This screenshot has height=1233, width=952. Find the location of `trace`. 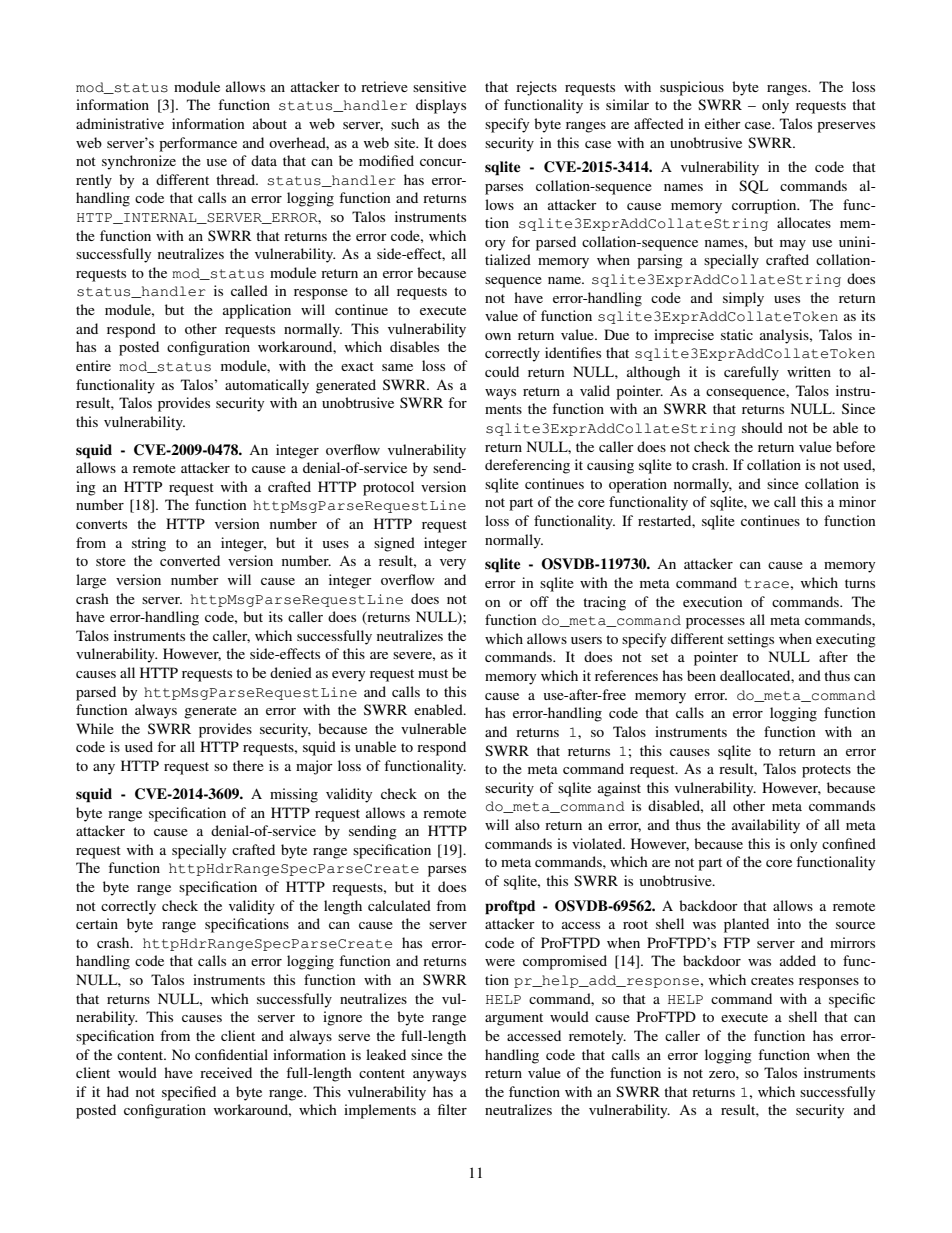

trace is located at coordinates (766, 584).
